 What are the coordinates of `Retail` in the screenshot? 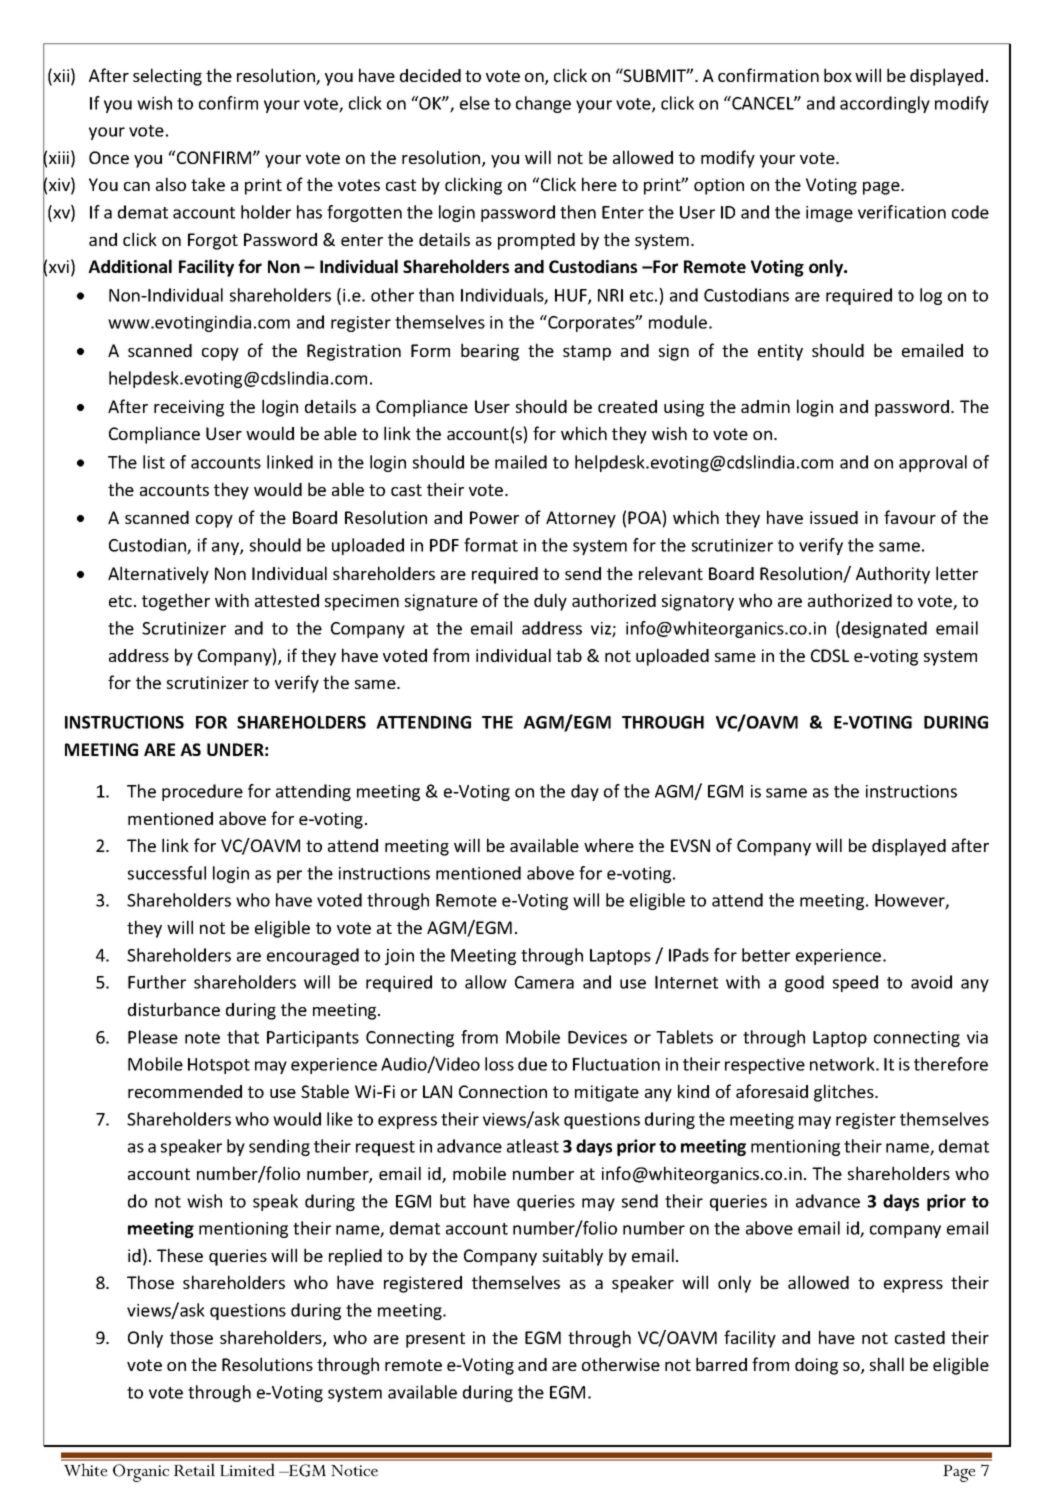 It's located at (194, 1469).
